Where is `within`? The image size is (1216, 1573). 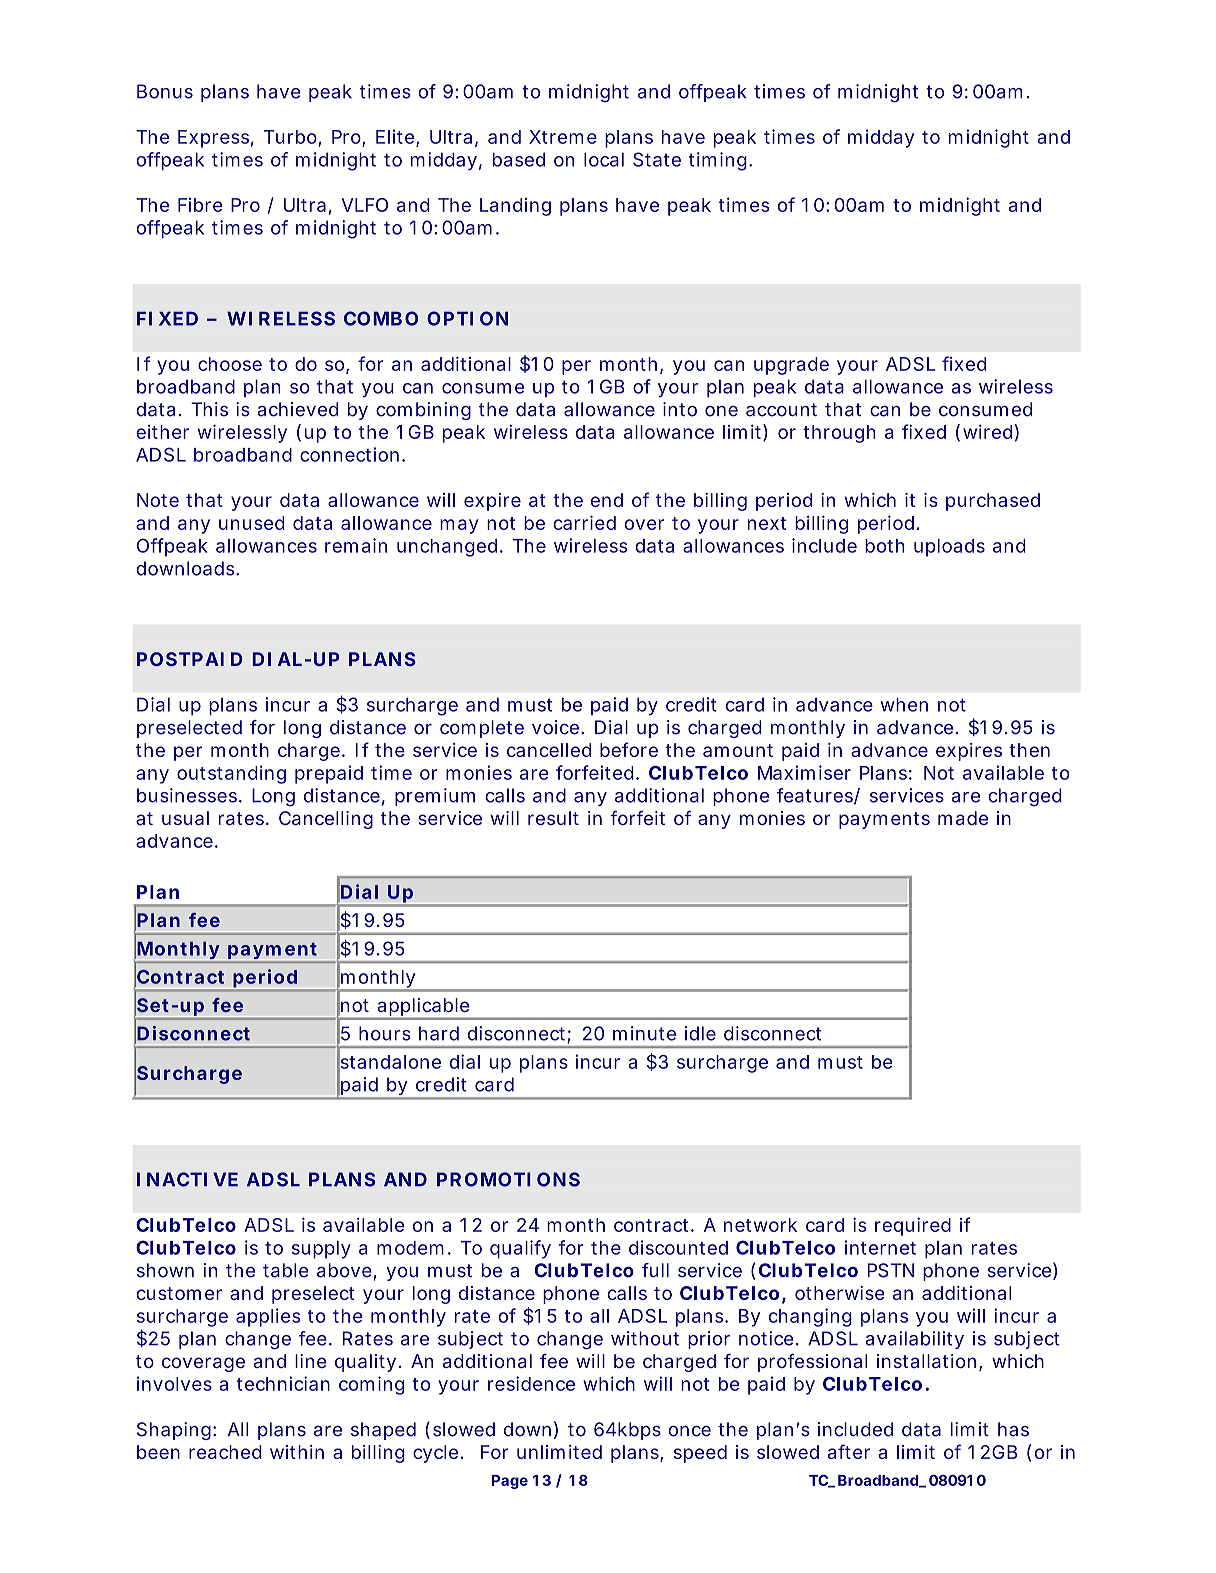 within is located at coordinates (297, 1452).
